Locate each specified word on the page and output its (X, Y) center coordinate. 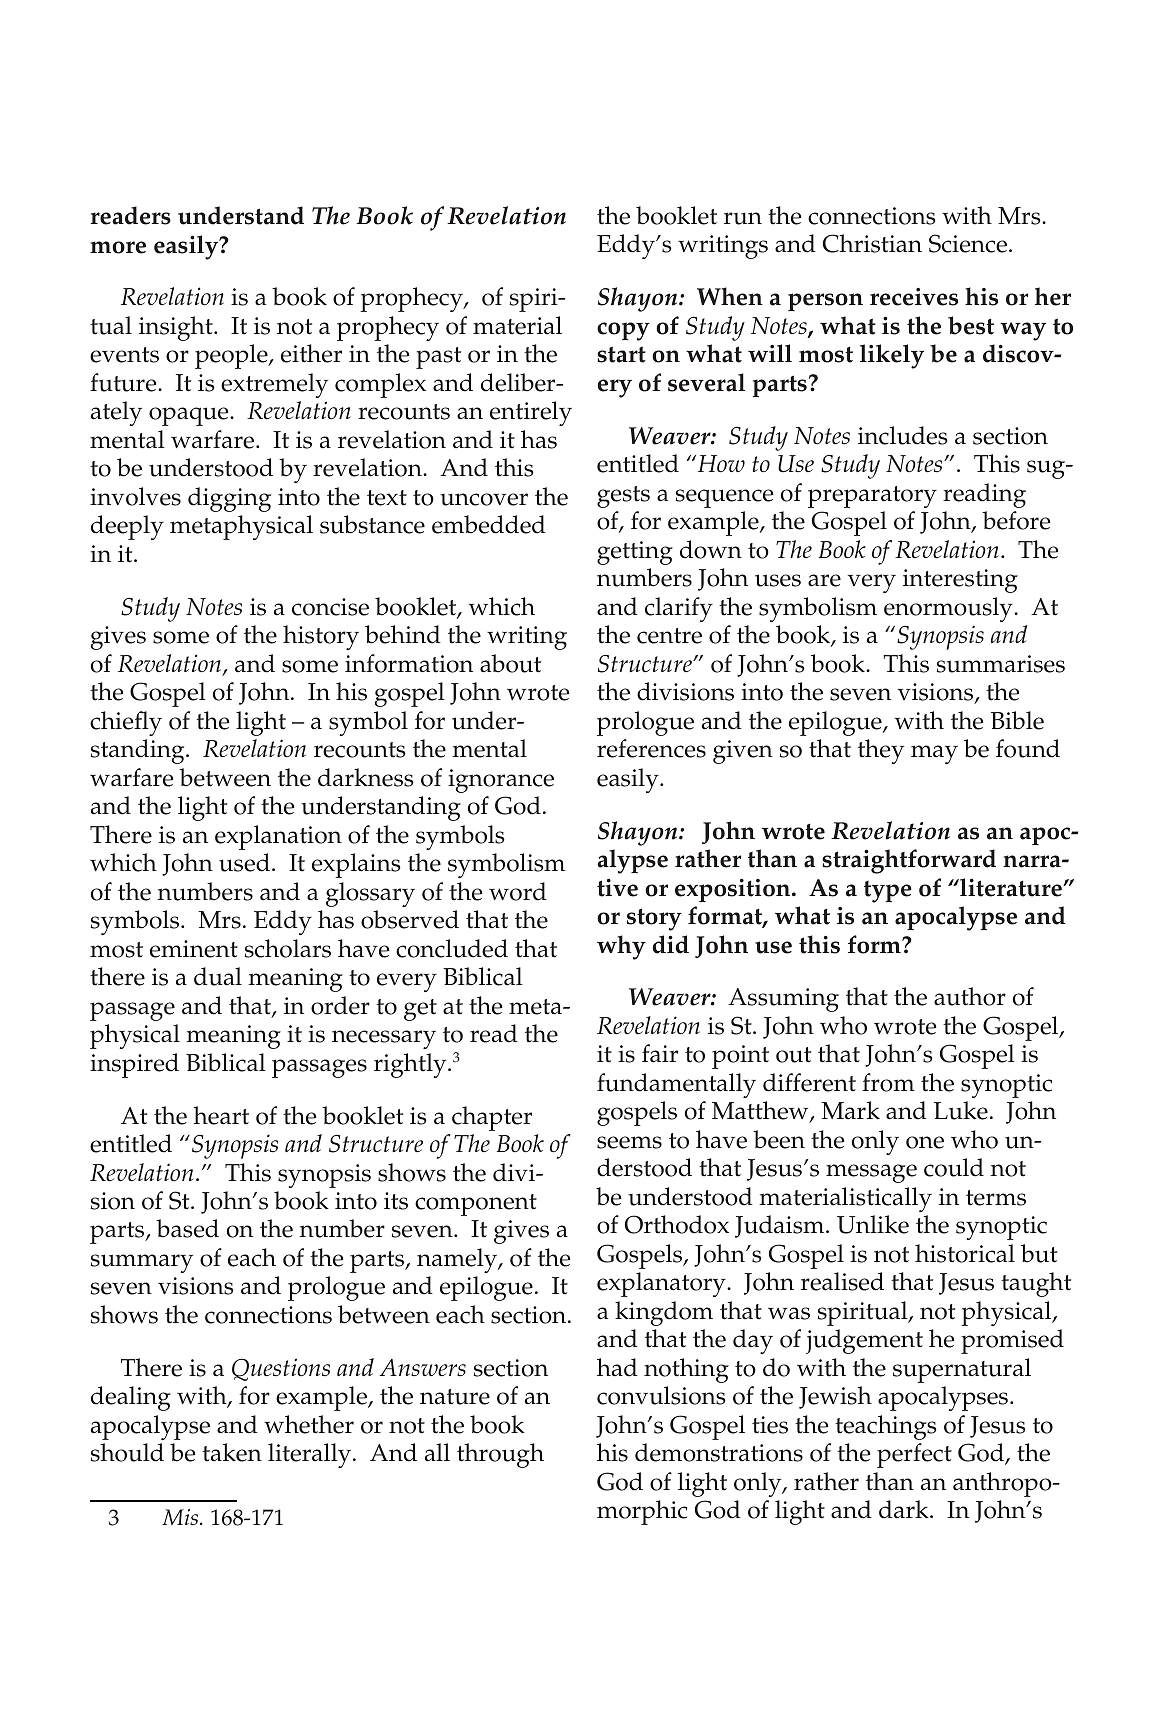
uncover (484, 499)
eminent (194, 949)
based (187, 1228)
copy (623, 331)
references (651, 748)
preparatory (872, 497)
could (954, 1167)
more (118, 247)
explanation (278, 837)
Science (968, 243)
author (970, 996)
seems (629, 1142)
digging (229, 499)
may (934, 754)
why (621, 947)
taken (232, 1452)
